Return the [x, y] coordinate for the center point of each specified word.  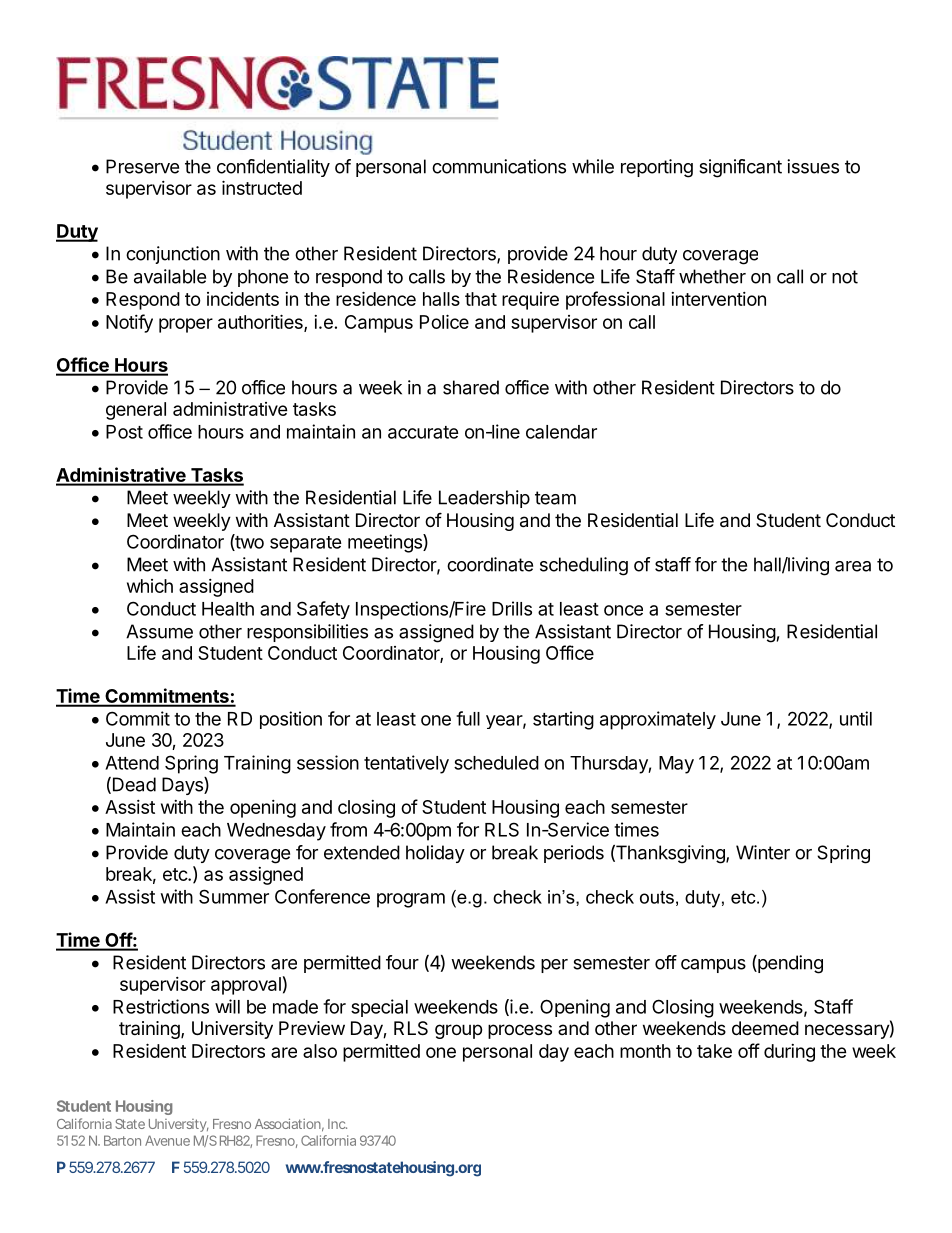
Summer [234, 896]
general [136, 411]
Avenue [167, 1140]
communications [499, 166]
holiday [435, 854]
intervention [718, 299]
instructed [262, 187]
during [789, 1053]
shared [471, 387]
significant [740, 168]
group [458, 1031]
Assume [159, 631]
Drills [512, 608]
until [856, 718]
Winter [763, 852]
